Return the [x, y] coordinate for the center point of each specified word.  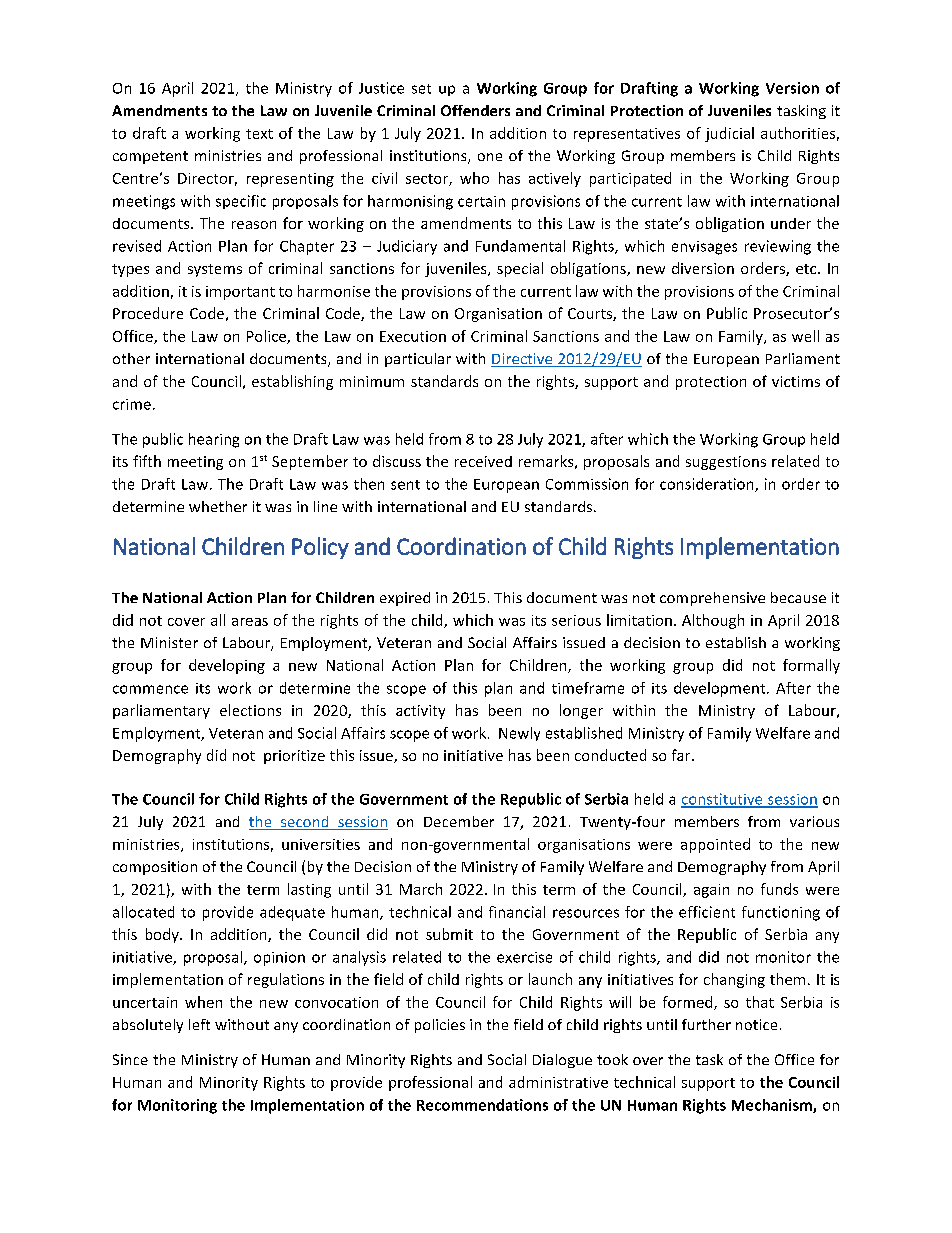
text [259, 134]
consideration [708, 485]
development [721, 689]
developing [227, 666]
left [199, 1024]
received [483, 461]
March [421, 889]
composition [155, 868]
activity [420, 712]
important [240, 293]
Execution [413, 336]
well [805, 336]
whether [218, 506]
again [711, 891]
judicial [729, 134]
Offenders [475, 110]
